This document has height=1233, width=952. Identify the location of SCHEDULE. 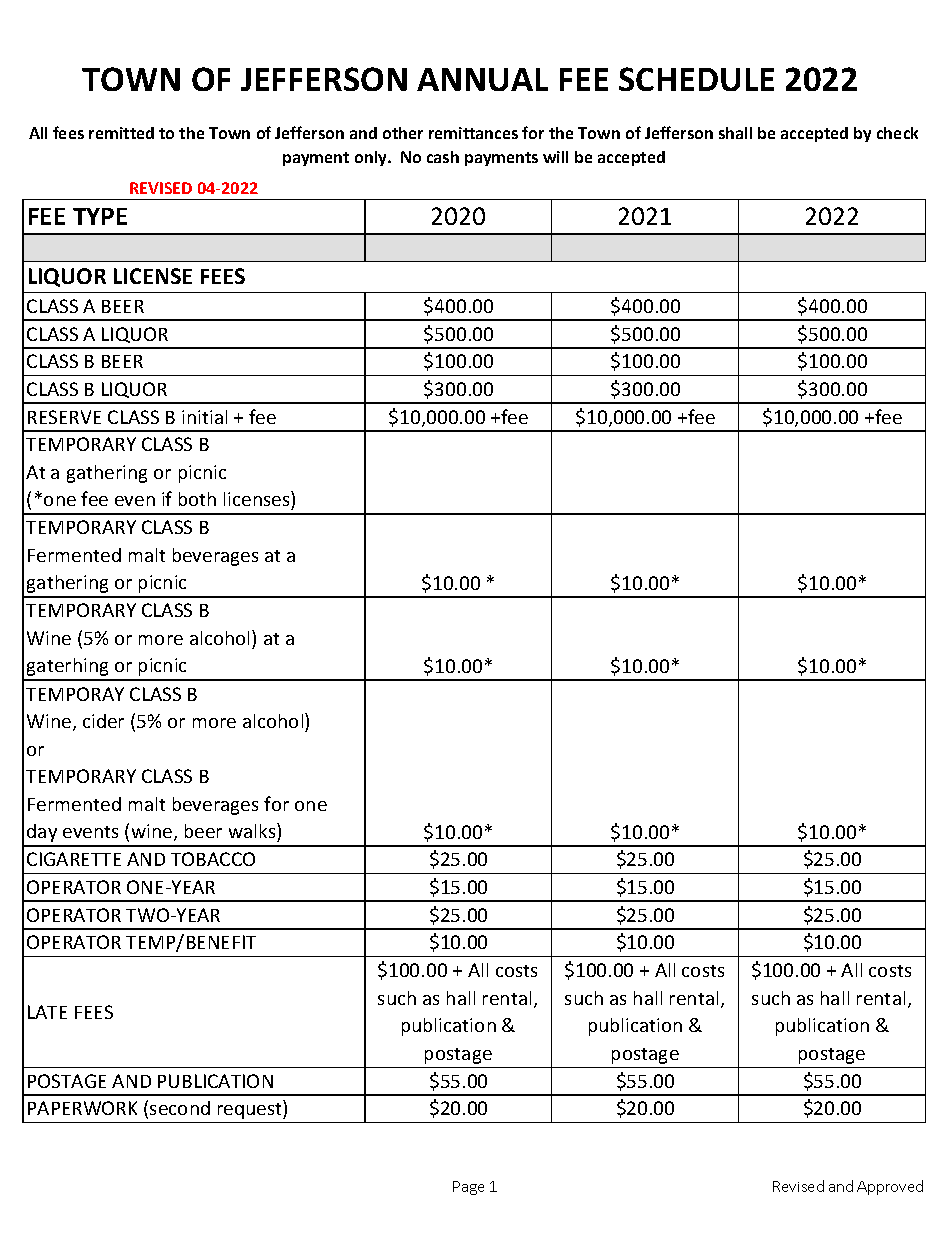
(696, 79).
